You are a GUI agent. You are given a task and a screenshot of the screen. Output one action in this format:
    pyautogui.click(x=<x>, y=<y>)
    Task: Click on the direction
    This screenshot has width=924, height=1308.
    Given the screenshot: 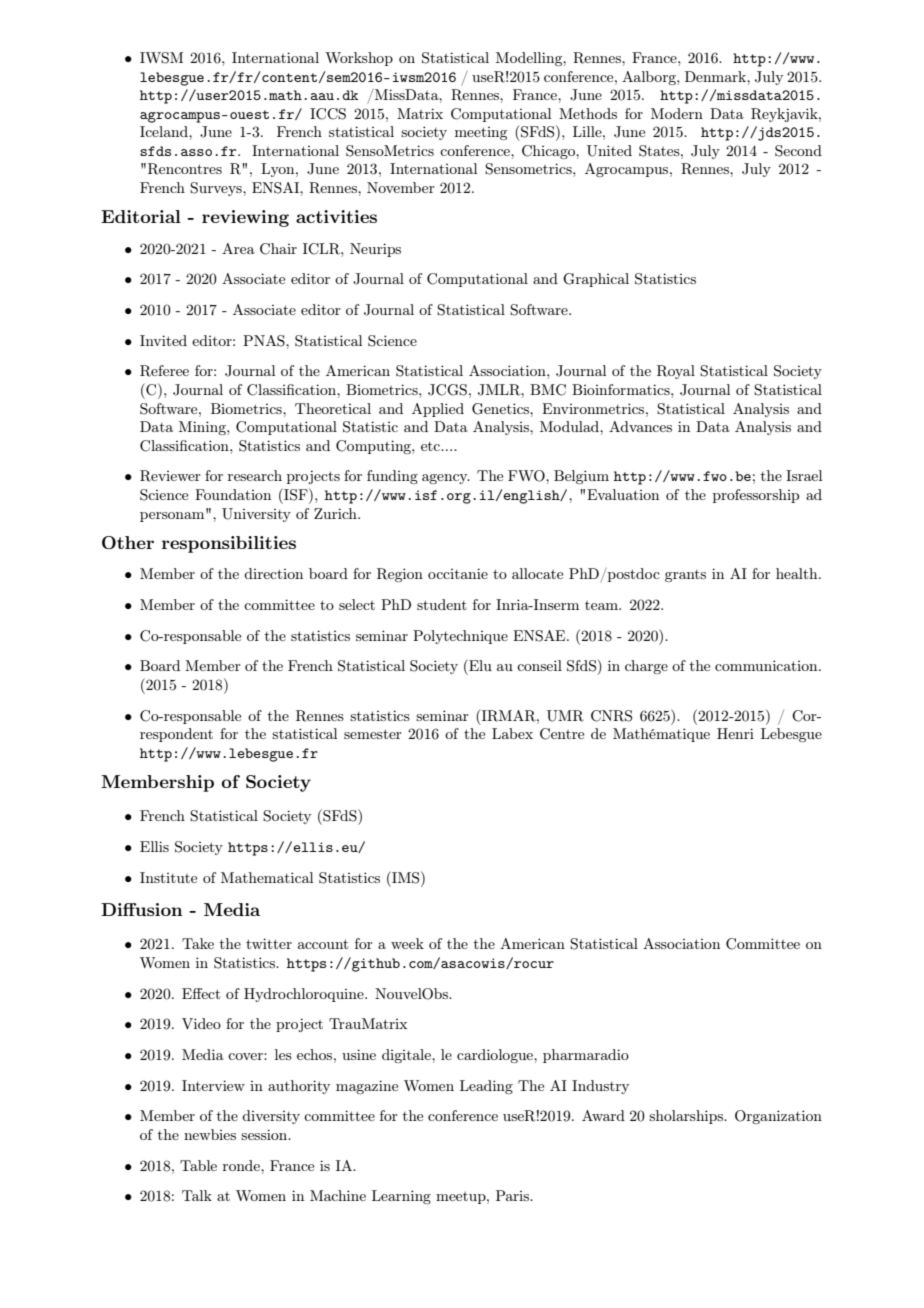 What is the action you would take?
    pyautogui.click(x=273, y=573)
